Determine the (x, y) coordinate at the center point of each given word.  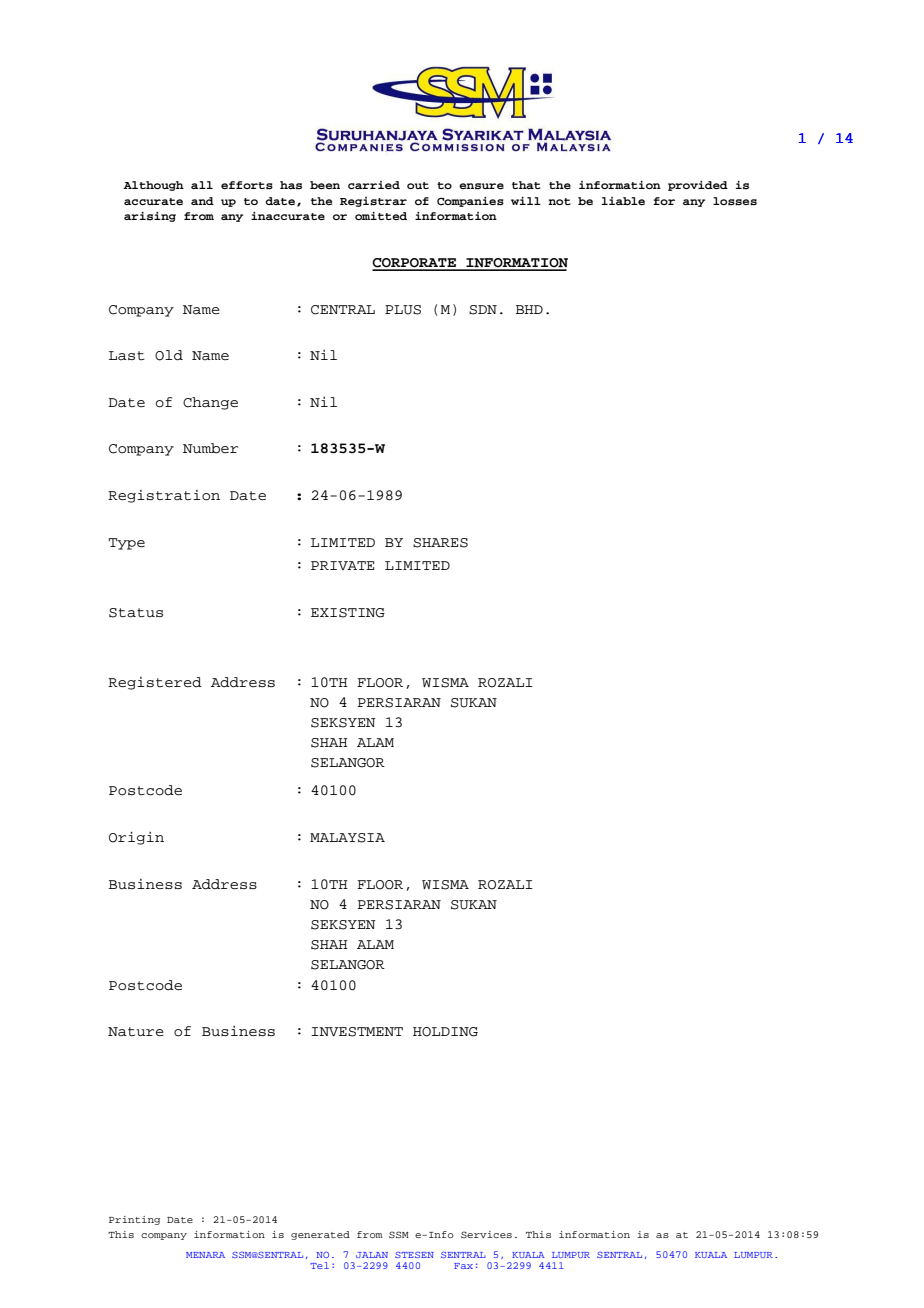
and (202, 201)
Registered (155, 683)
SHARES (440, 543)
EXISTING (348, 613)
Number (210, 448)
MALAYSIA (347, 838)
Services (486, 1234)
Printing (134, 1220)
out (418, 185)
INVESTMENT (357, 1032)
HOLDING (445, 1032)
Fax (463, 1266)
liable (623, 201)
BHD (529, 309)
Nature (136, 1032)
